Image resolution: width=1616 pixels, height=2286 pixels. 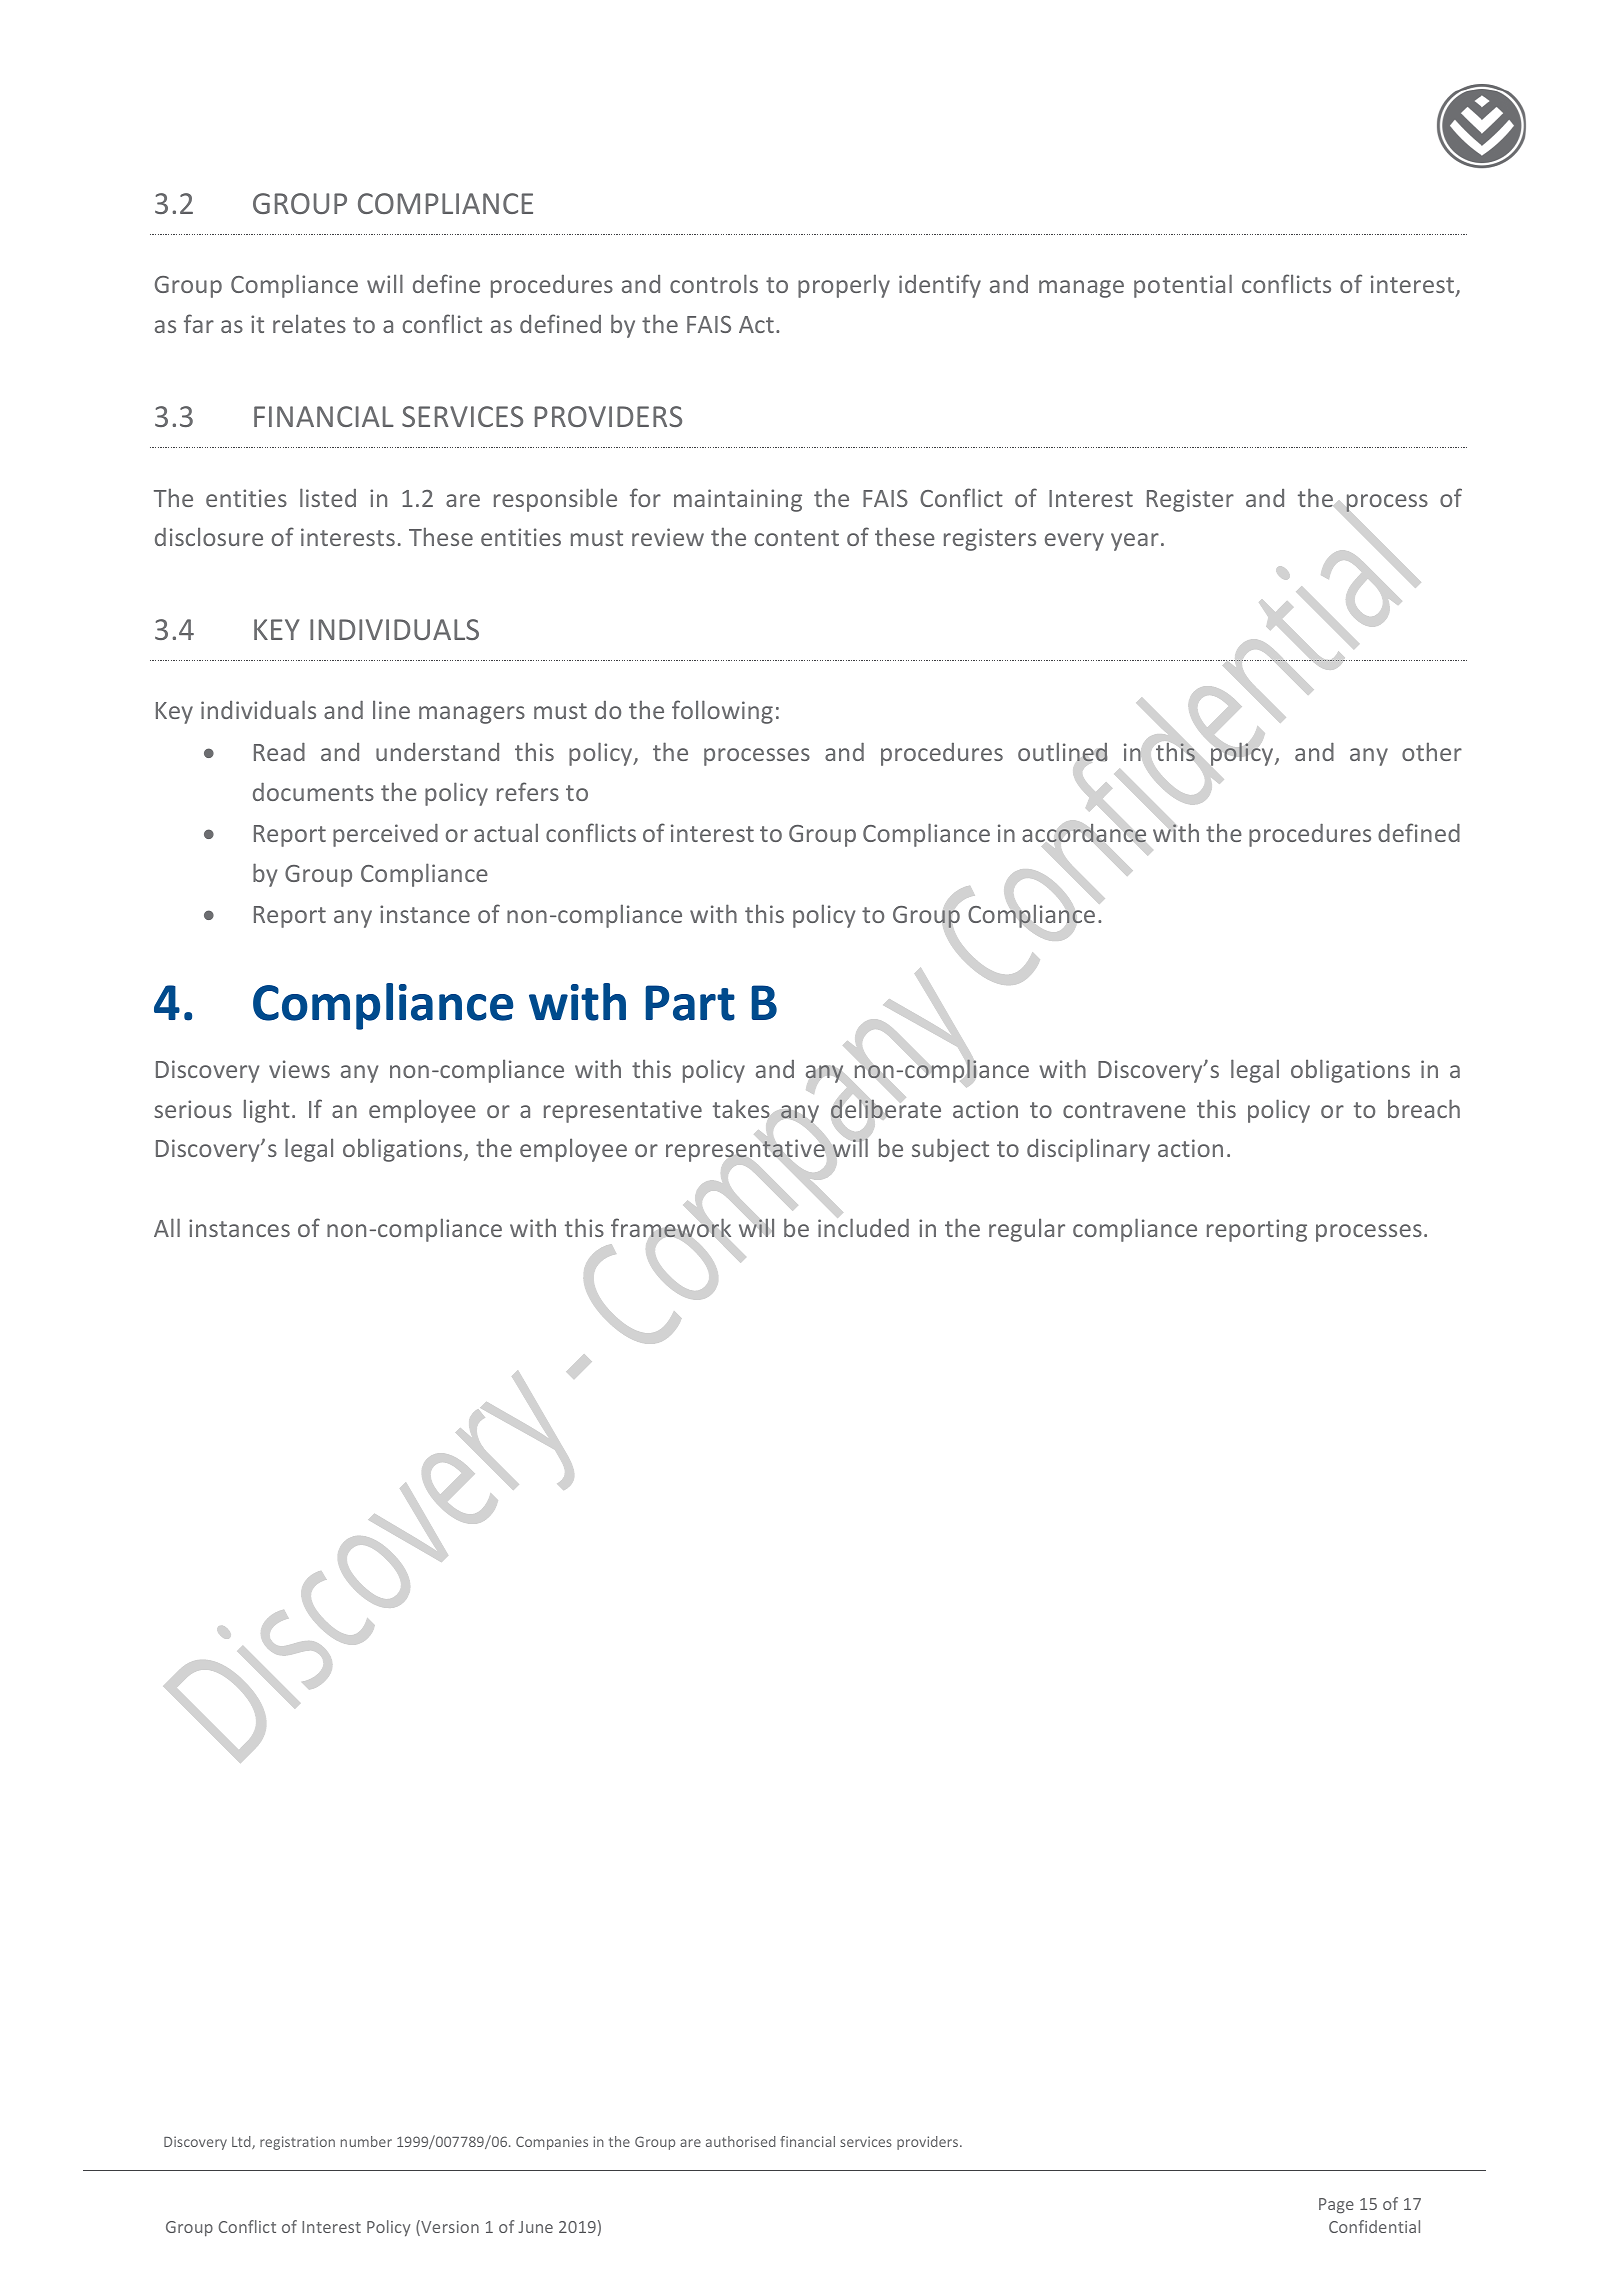 I want to click on included, so click(x=863, y=1227).
